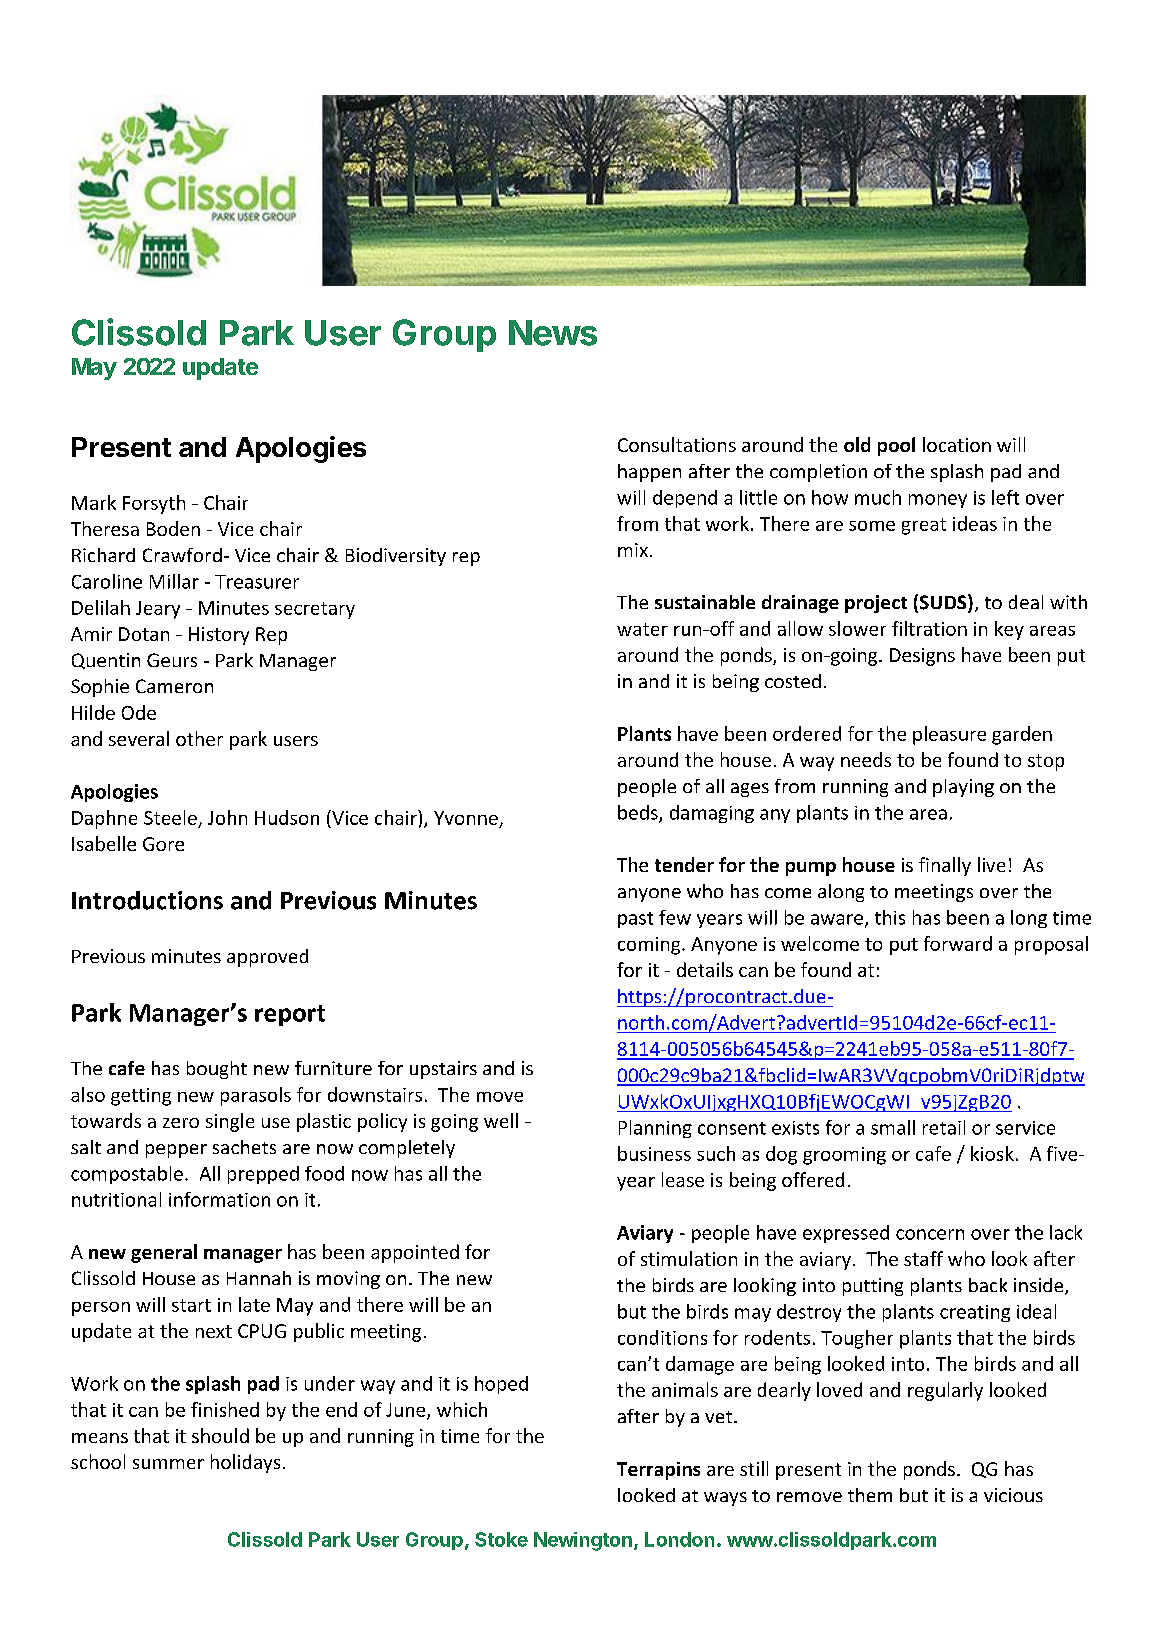  Describe the element at coordinates (944, 1127) in the screenshot. I see `retail` at that location.
